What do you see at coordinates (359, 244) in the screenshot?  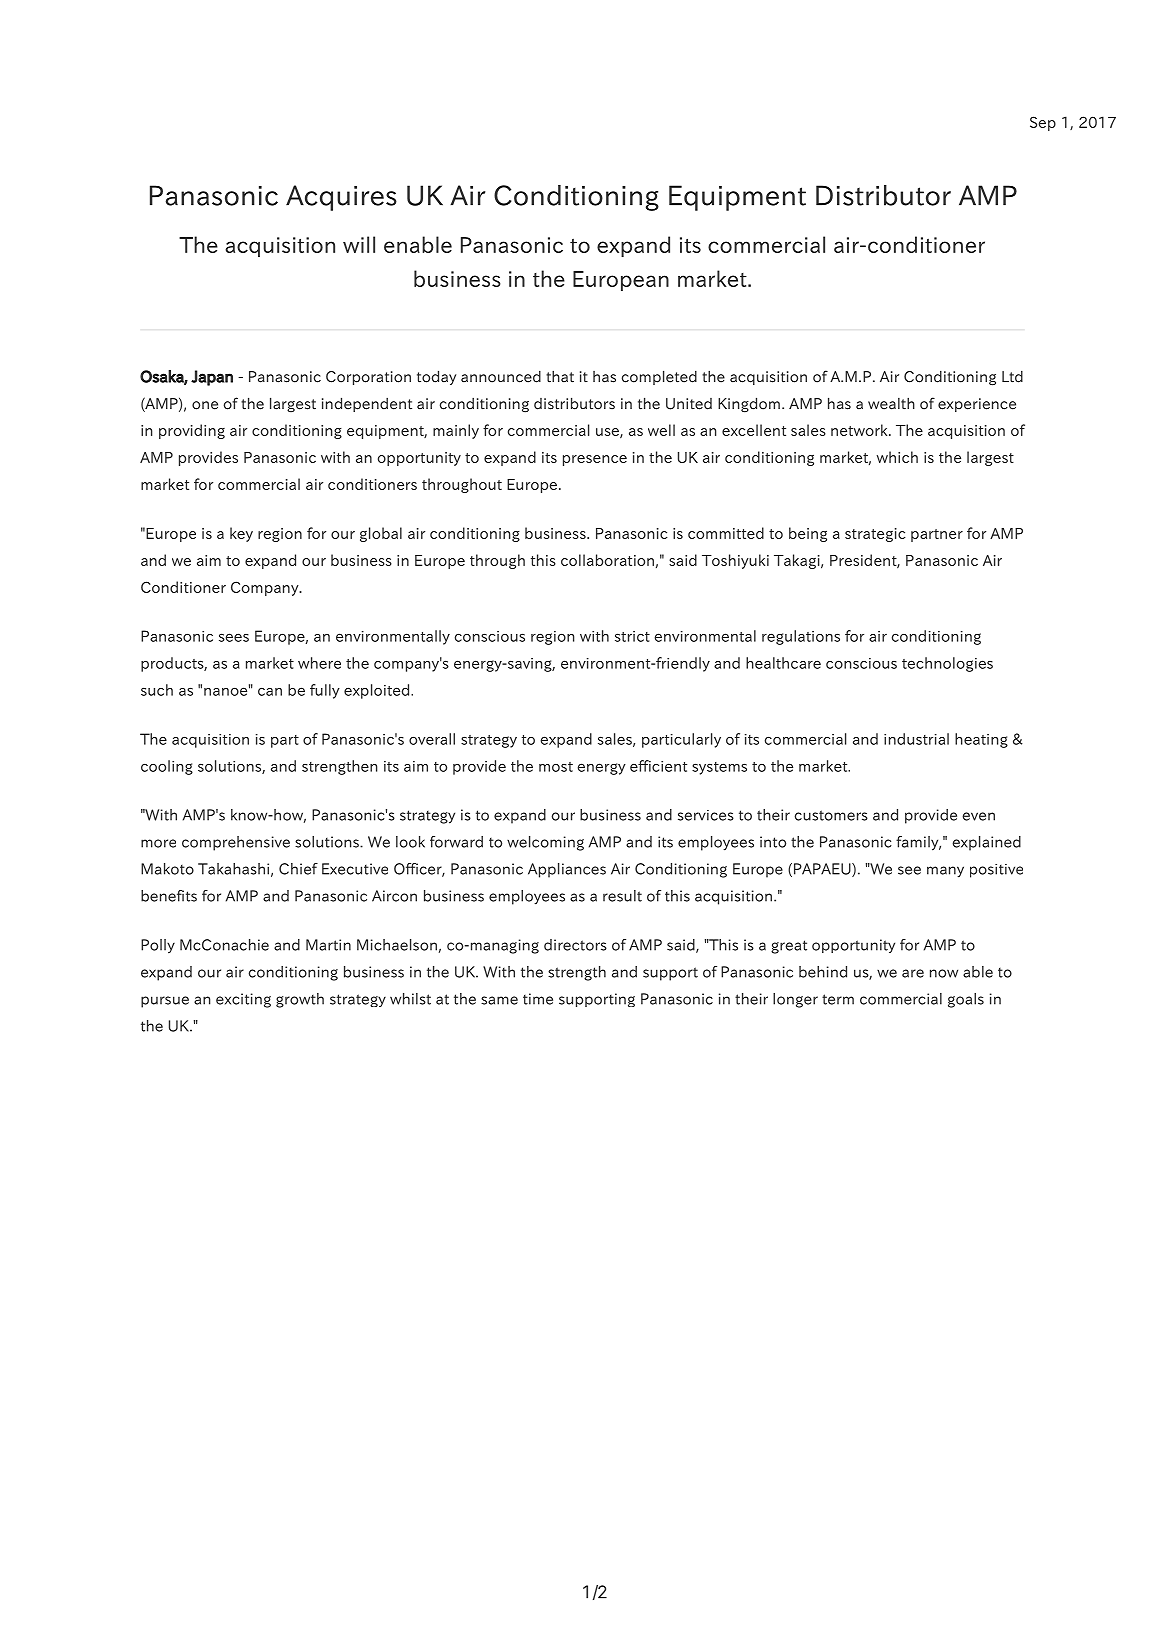 I see `will` at bounding box center [359, 244].
